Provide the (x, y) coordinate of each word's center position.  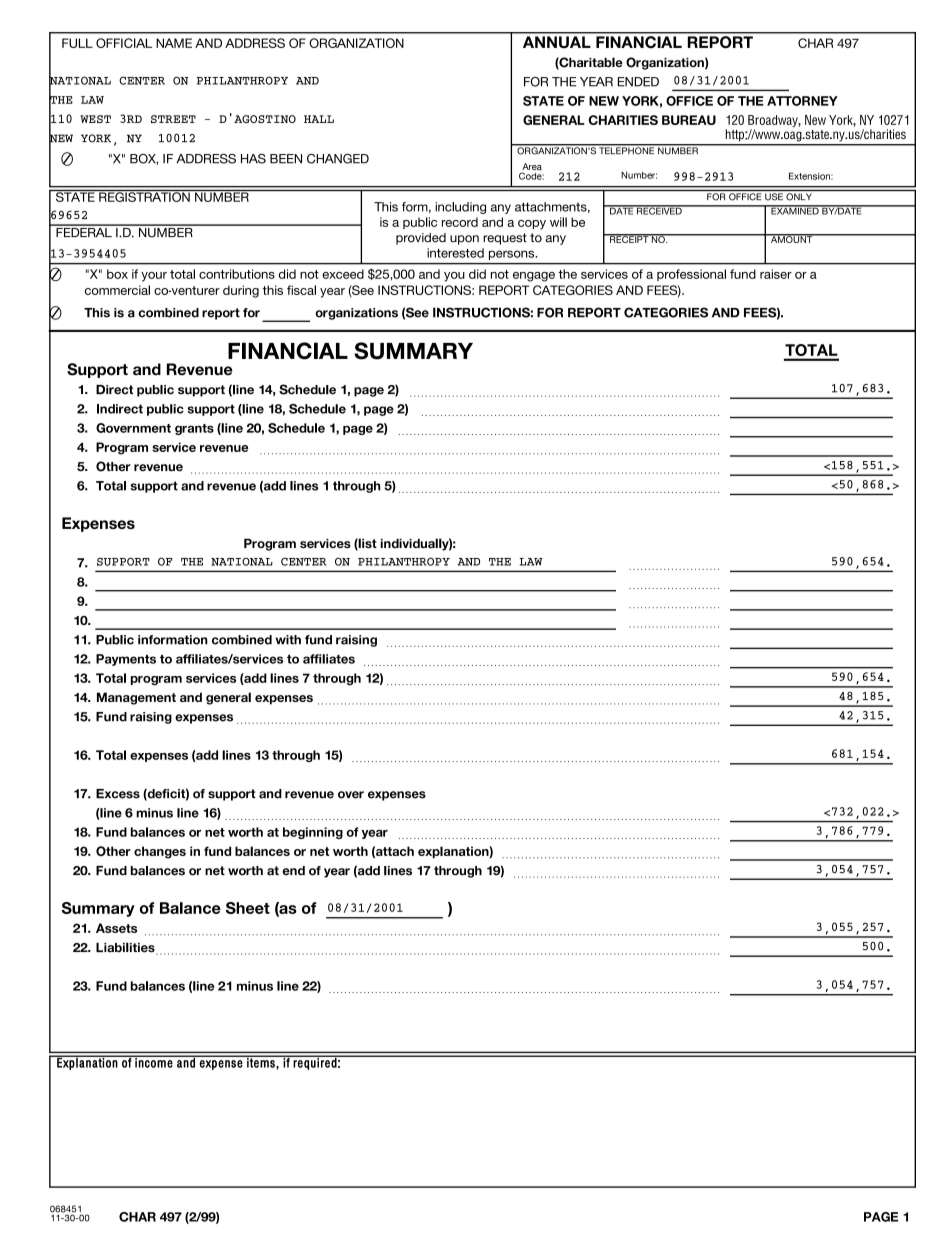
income (154, 1061)
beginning (313, 833)
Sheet (248, 908)
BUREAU (689, 120)
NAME (174, 43)
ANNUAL (556, 42)
